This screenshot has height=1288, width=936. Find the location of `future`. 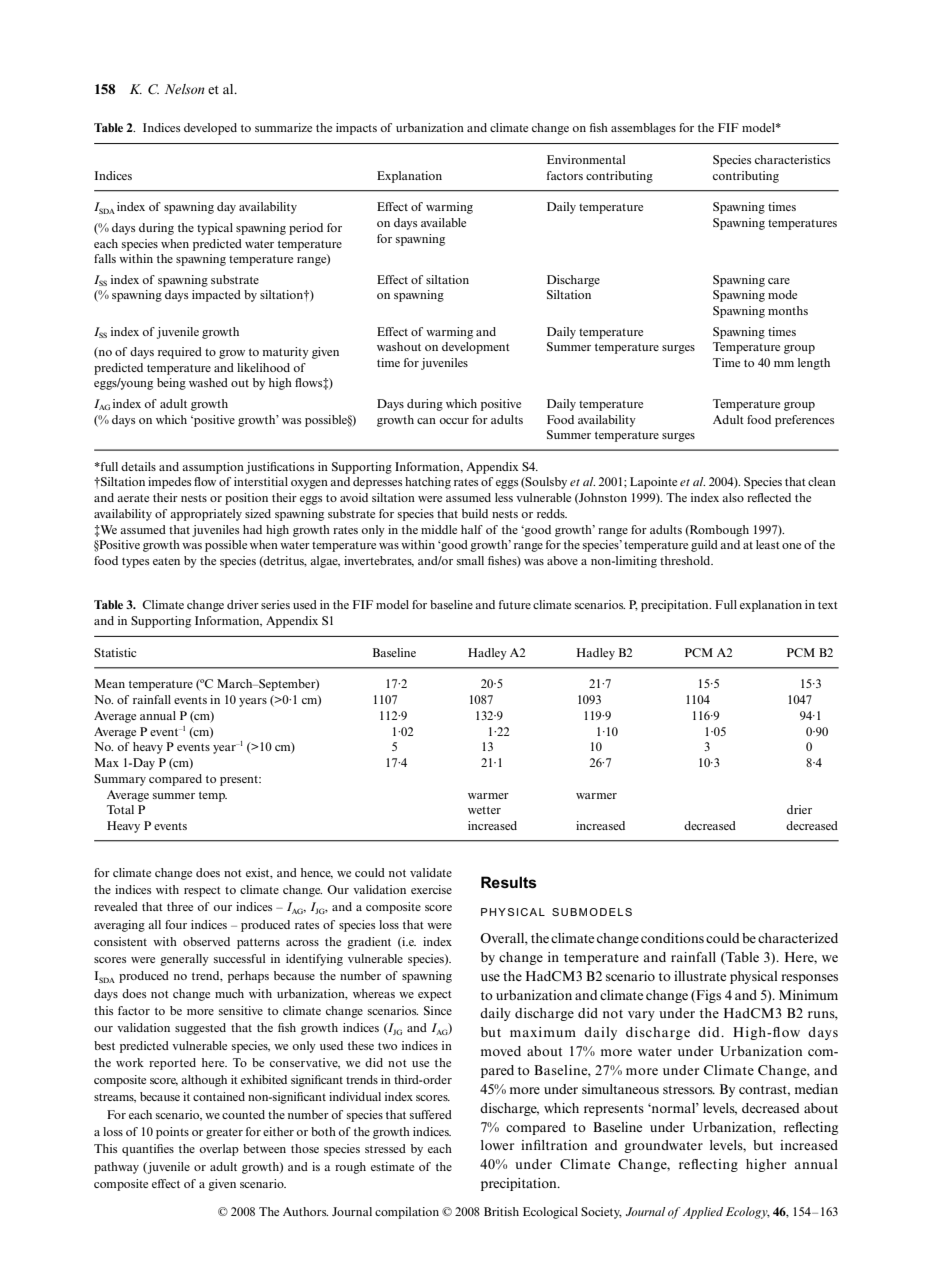

future is located at coordinates (515, 604).
